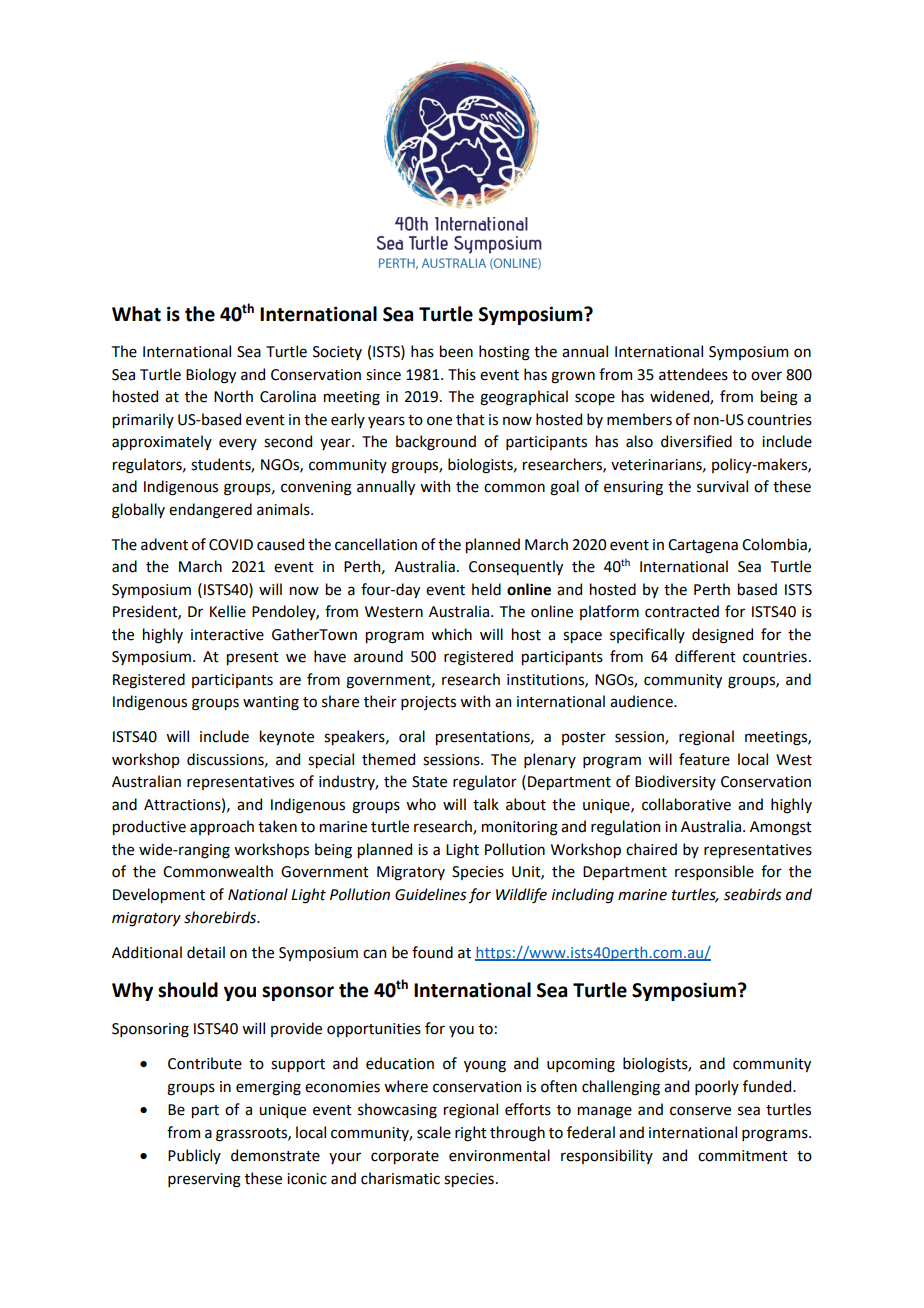 The width and height of the screenshot is (924, 1308). Describe the element at coordinates (211, 376) in the screenshot. I see `Biology` at that location.
